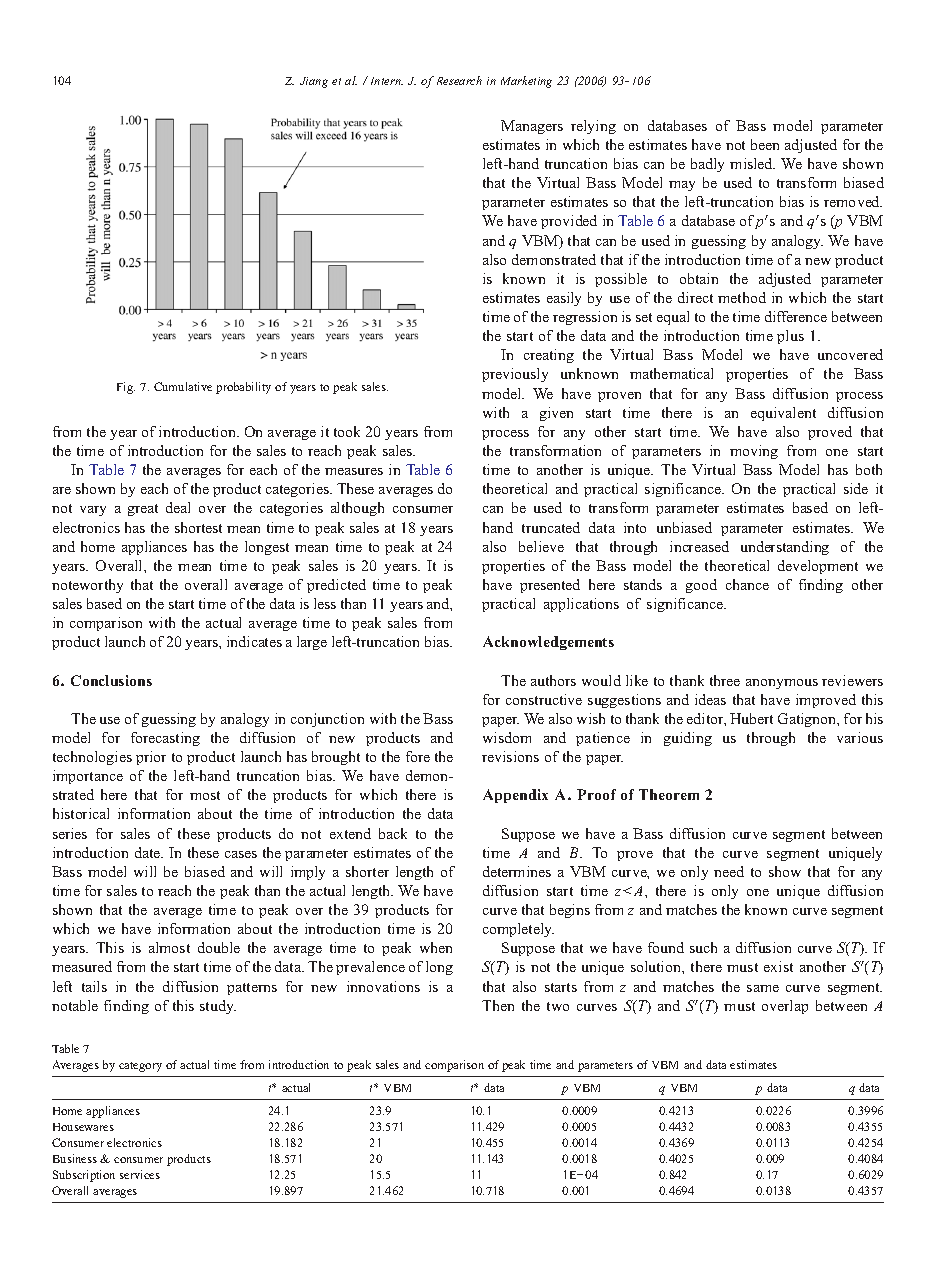  What do you see at coordinates (459, 80) in the document?
I see `Research` at bounding box center [459, 80].
